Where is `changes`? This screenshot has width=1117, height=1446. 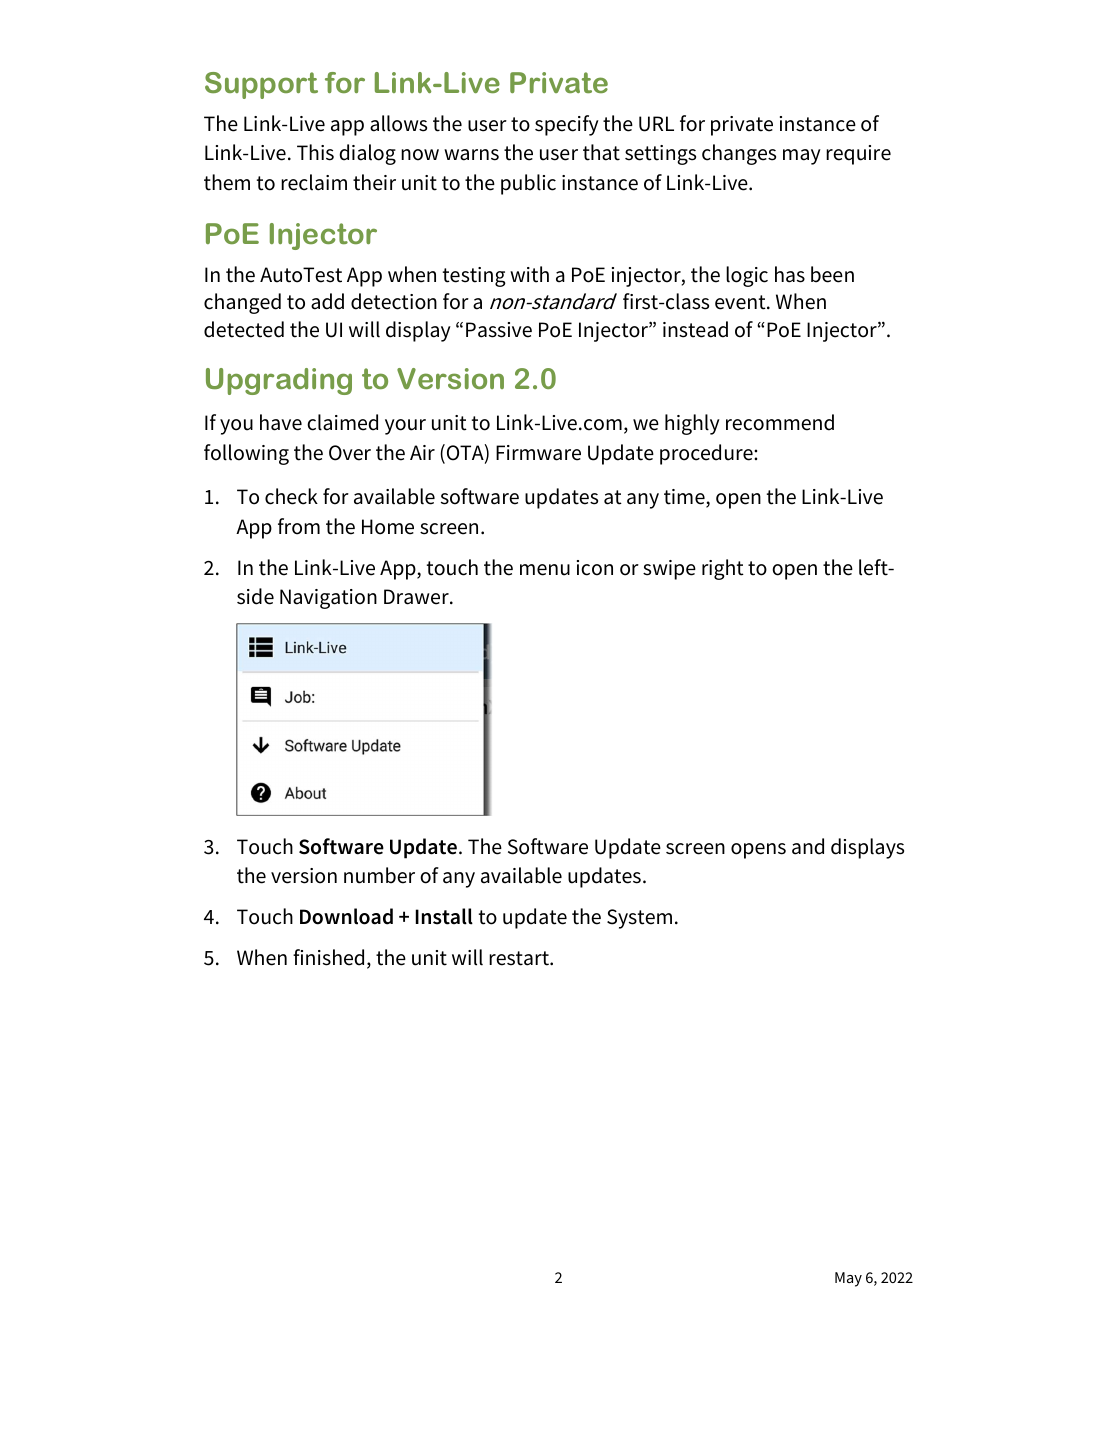
changes is located at coordinates (739, 154).
